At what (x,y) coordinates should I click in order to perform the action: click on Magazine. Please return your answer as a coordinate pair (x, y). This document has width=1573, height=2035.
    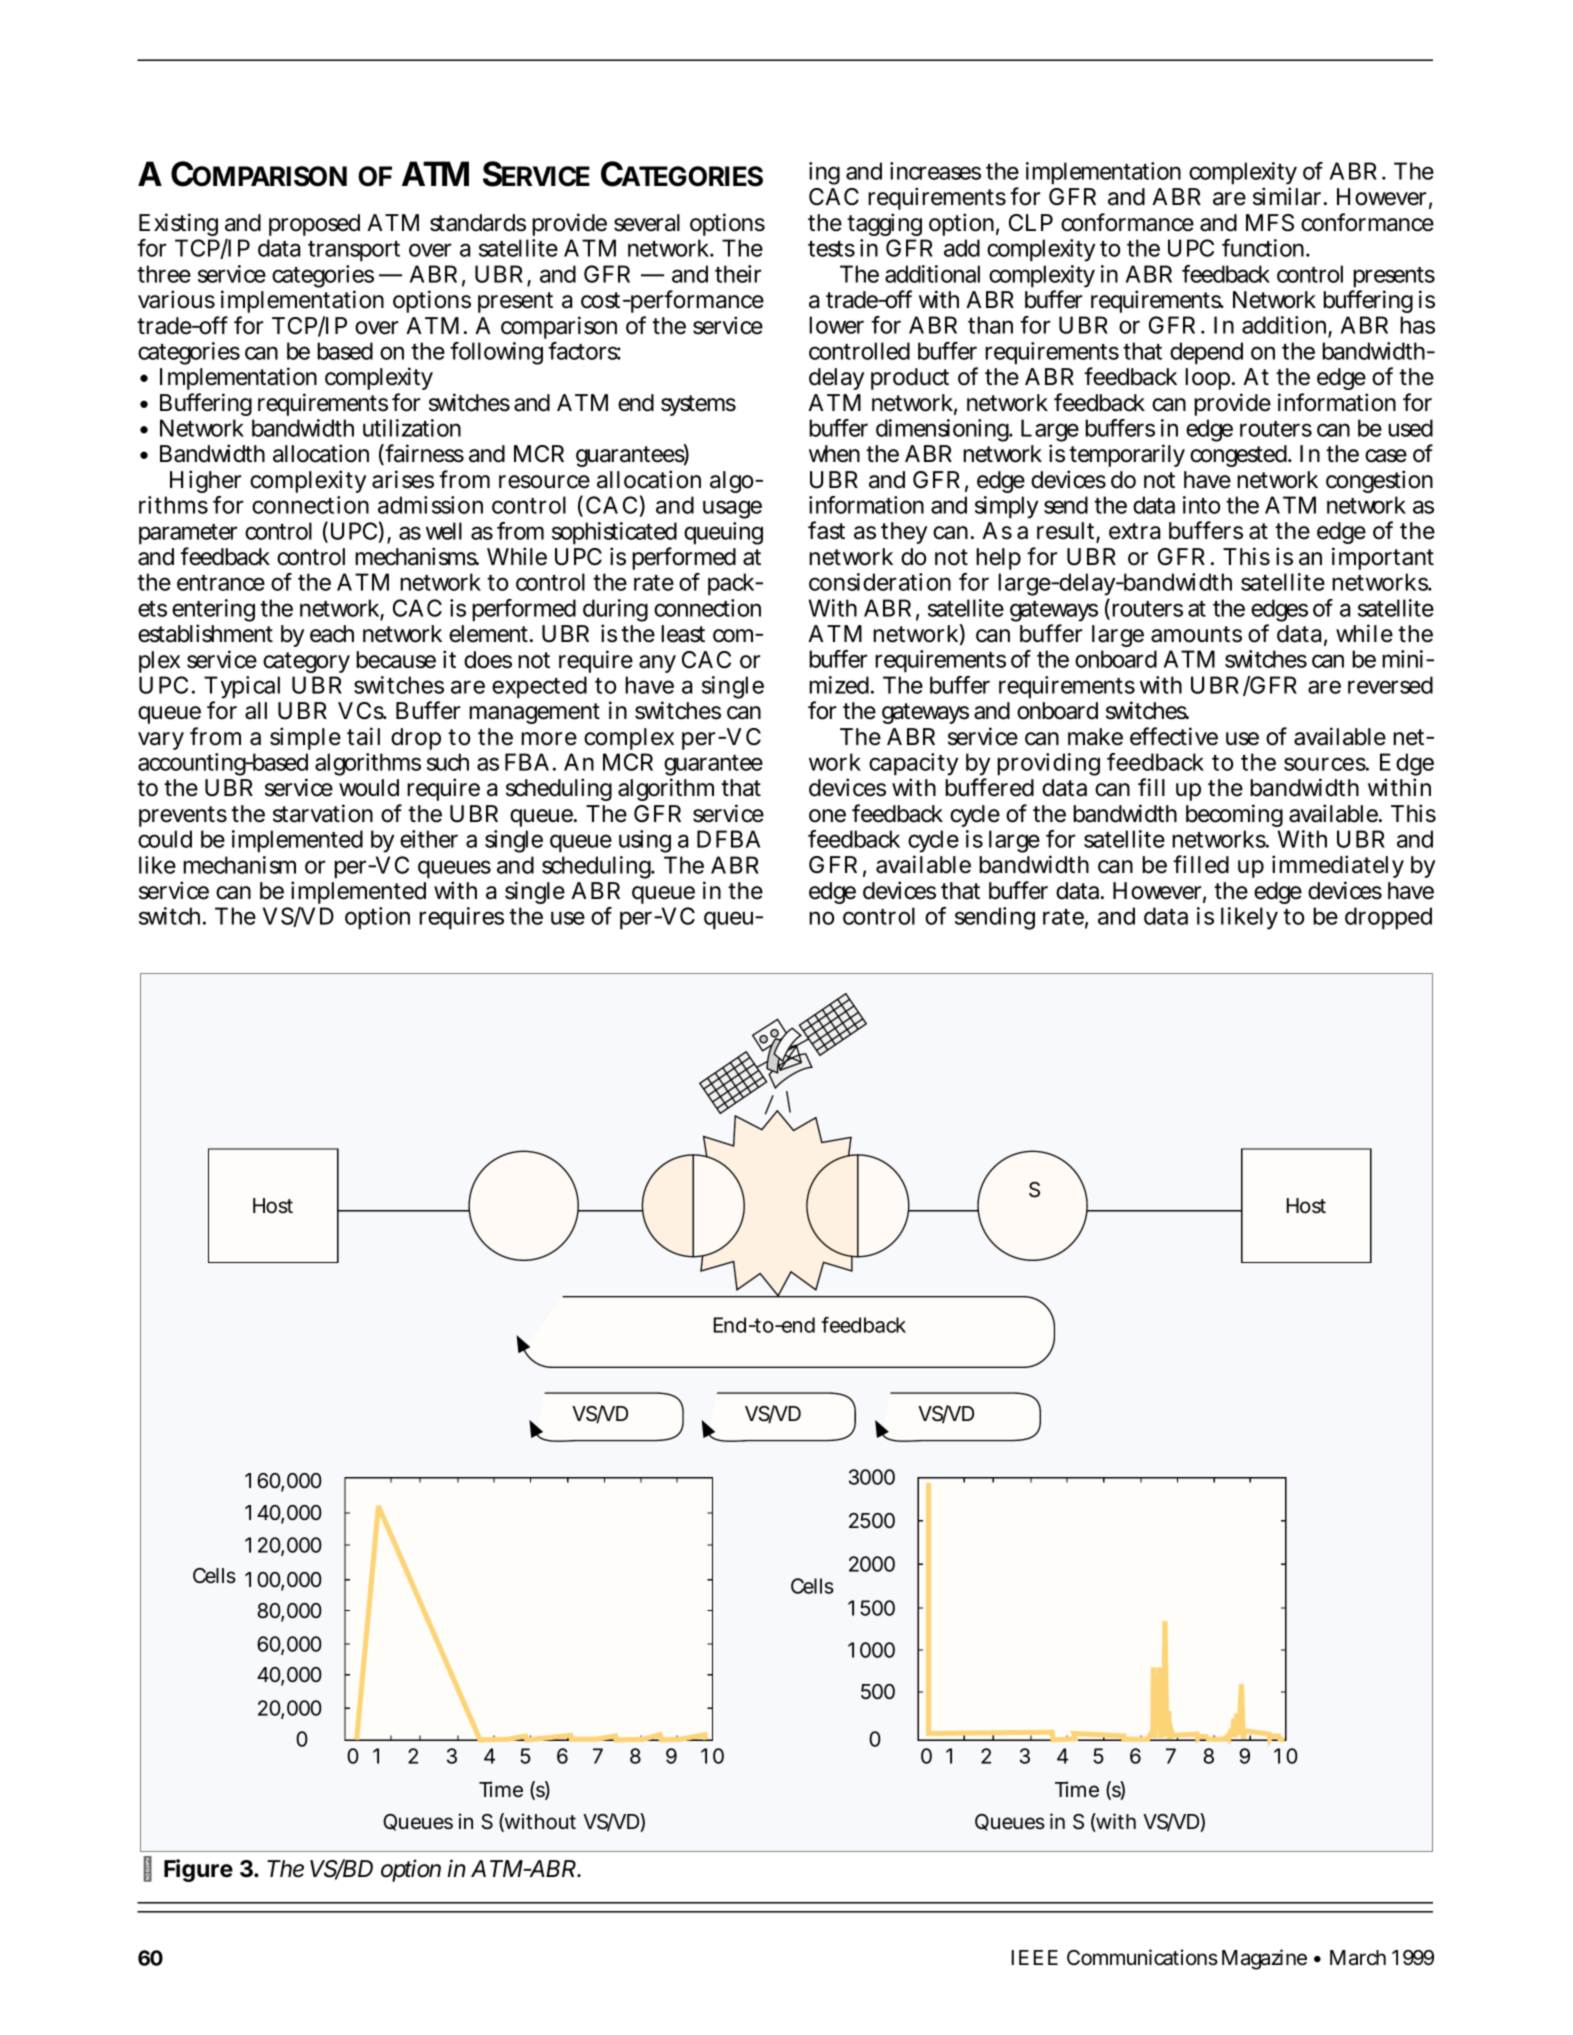
    Looking at the image, I should click on (1264, 1959).
